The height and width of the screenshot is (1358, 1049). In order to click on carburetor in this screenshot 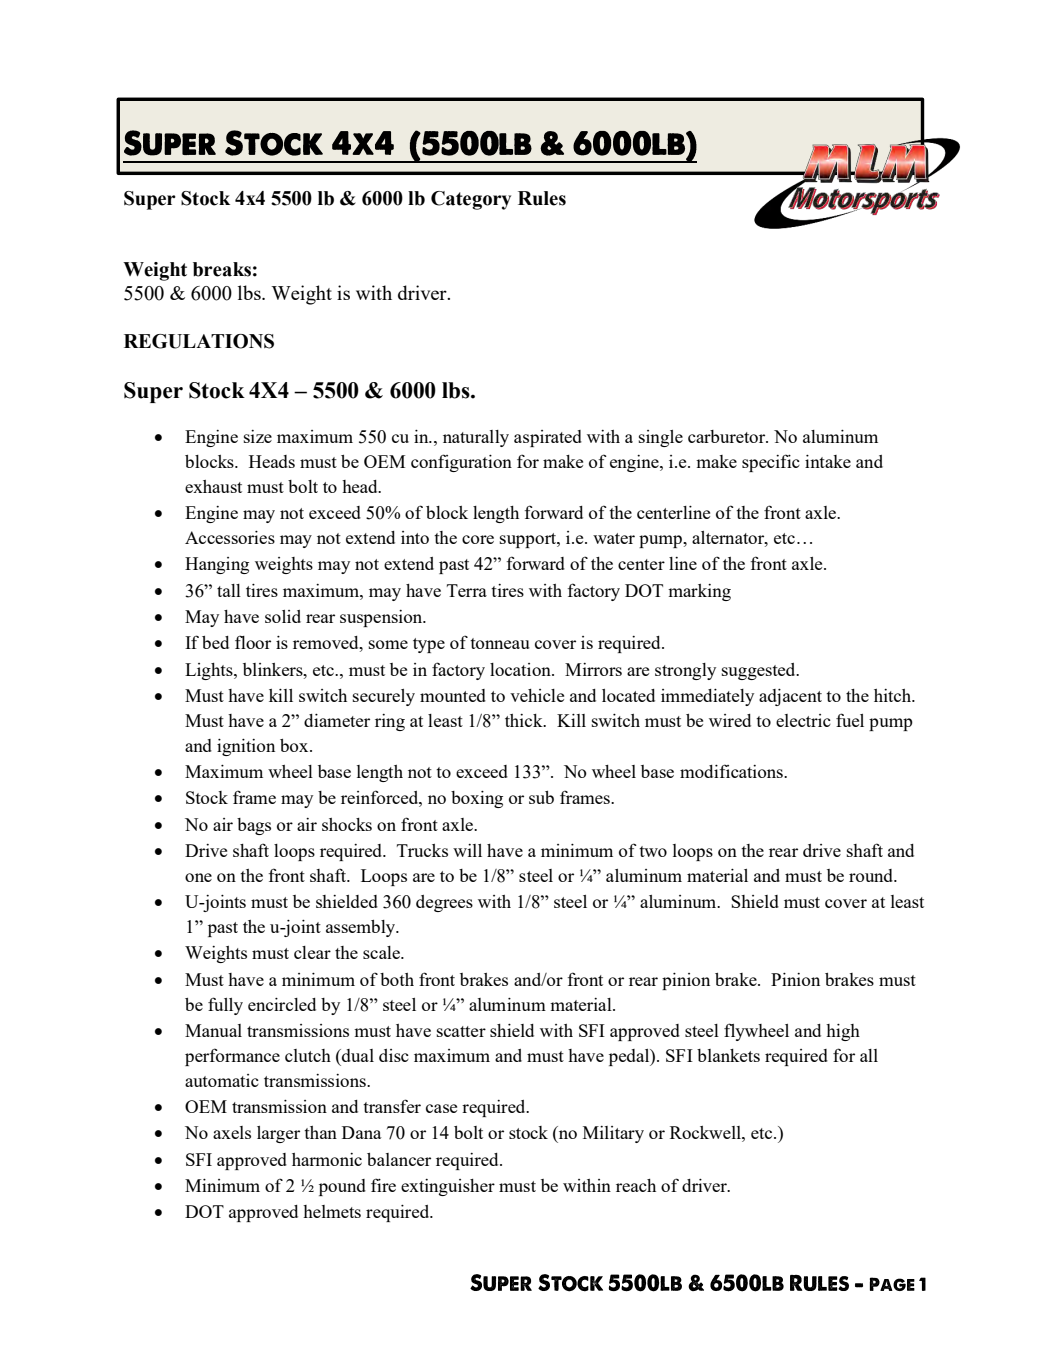, I will do `click(728, 436)`.
